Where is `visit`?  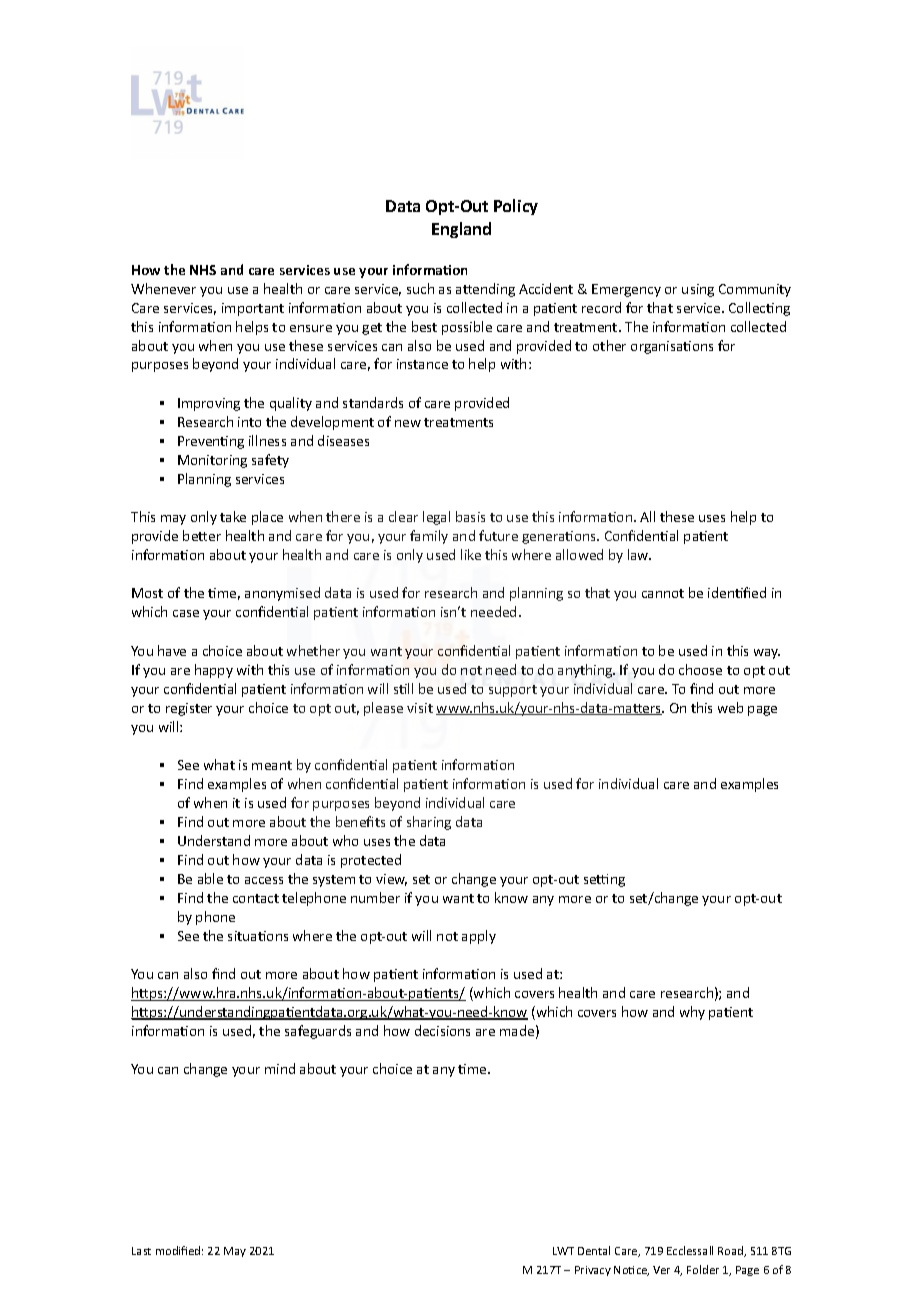
visit is located at coordinates (420, 708).
